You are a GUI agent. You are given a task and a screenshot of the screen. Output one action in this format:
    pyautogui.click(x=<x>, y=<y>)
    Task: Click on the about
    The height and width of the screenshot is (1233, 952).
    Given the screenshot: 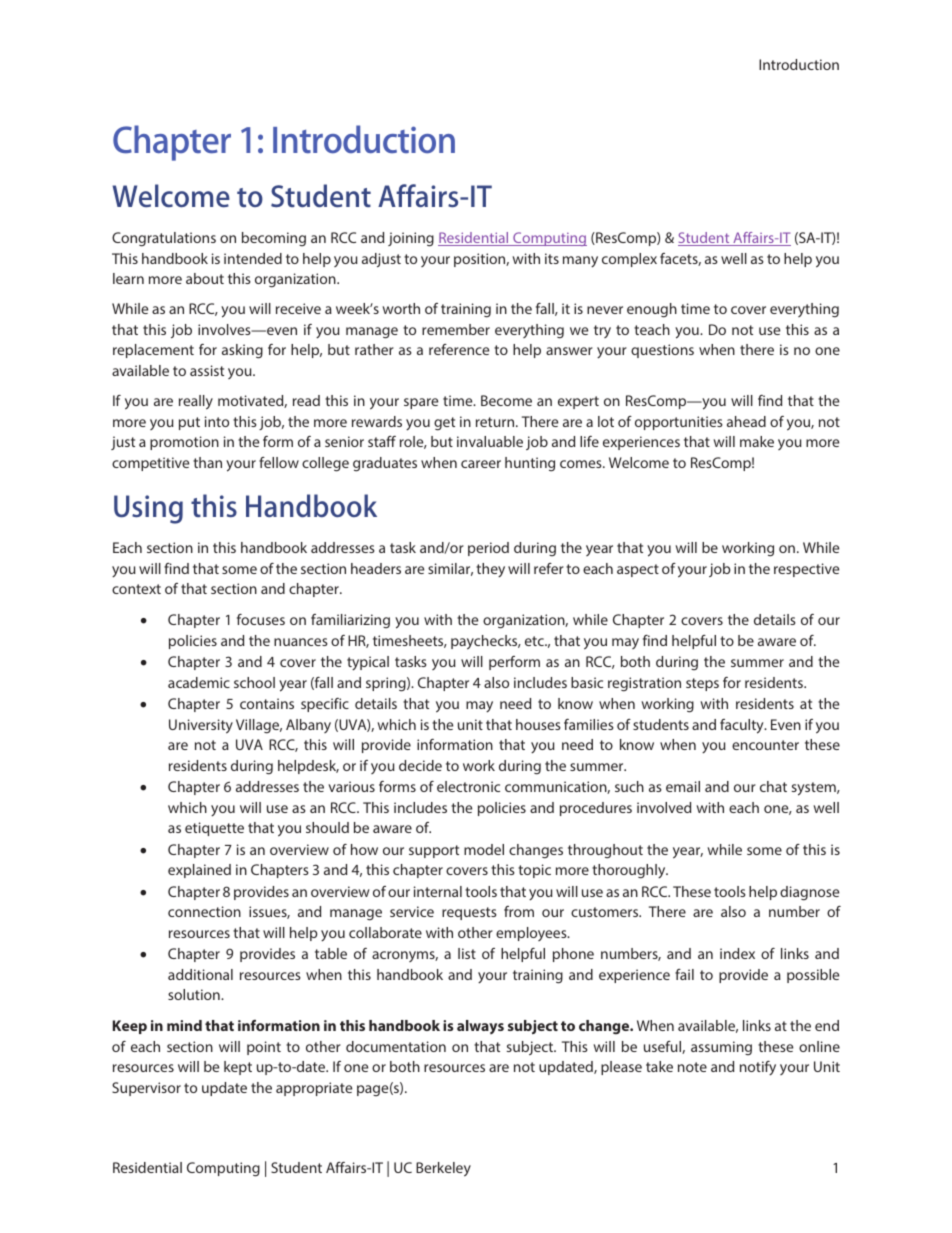 What is the action you would take?
    pyautogui.click(x=205, y=278)
